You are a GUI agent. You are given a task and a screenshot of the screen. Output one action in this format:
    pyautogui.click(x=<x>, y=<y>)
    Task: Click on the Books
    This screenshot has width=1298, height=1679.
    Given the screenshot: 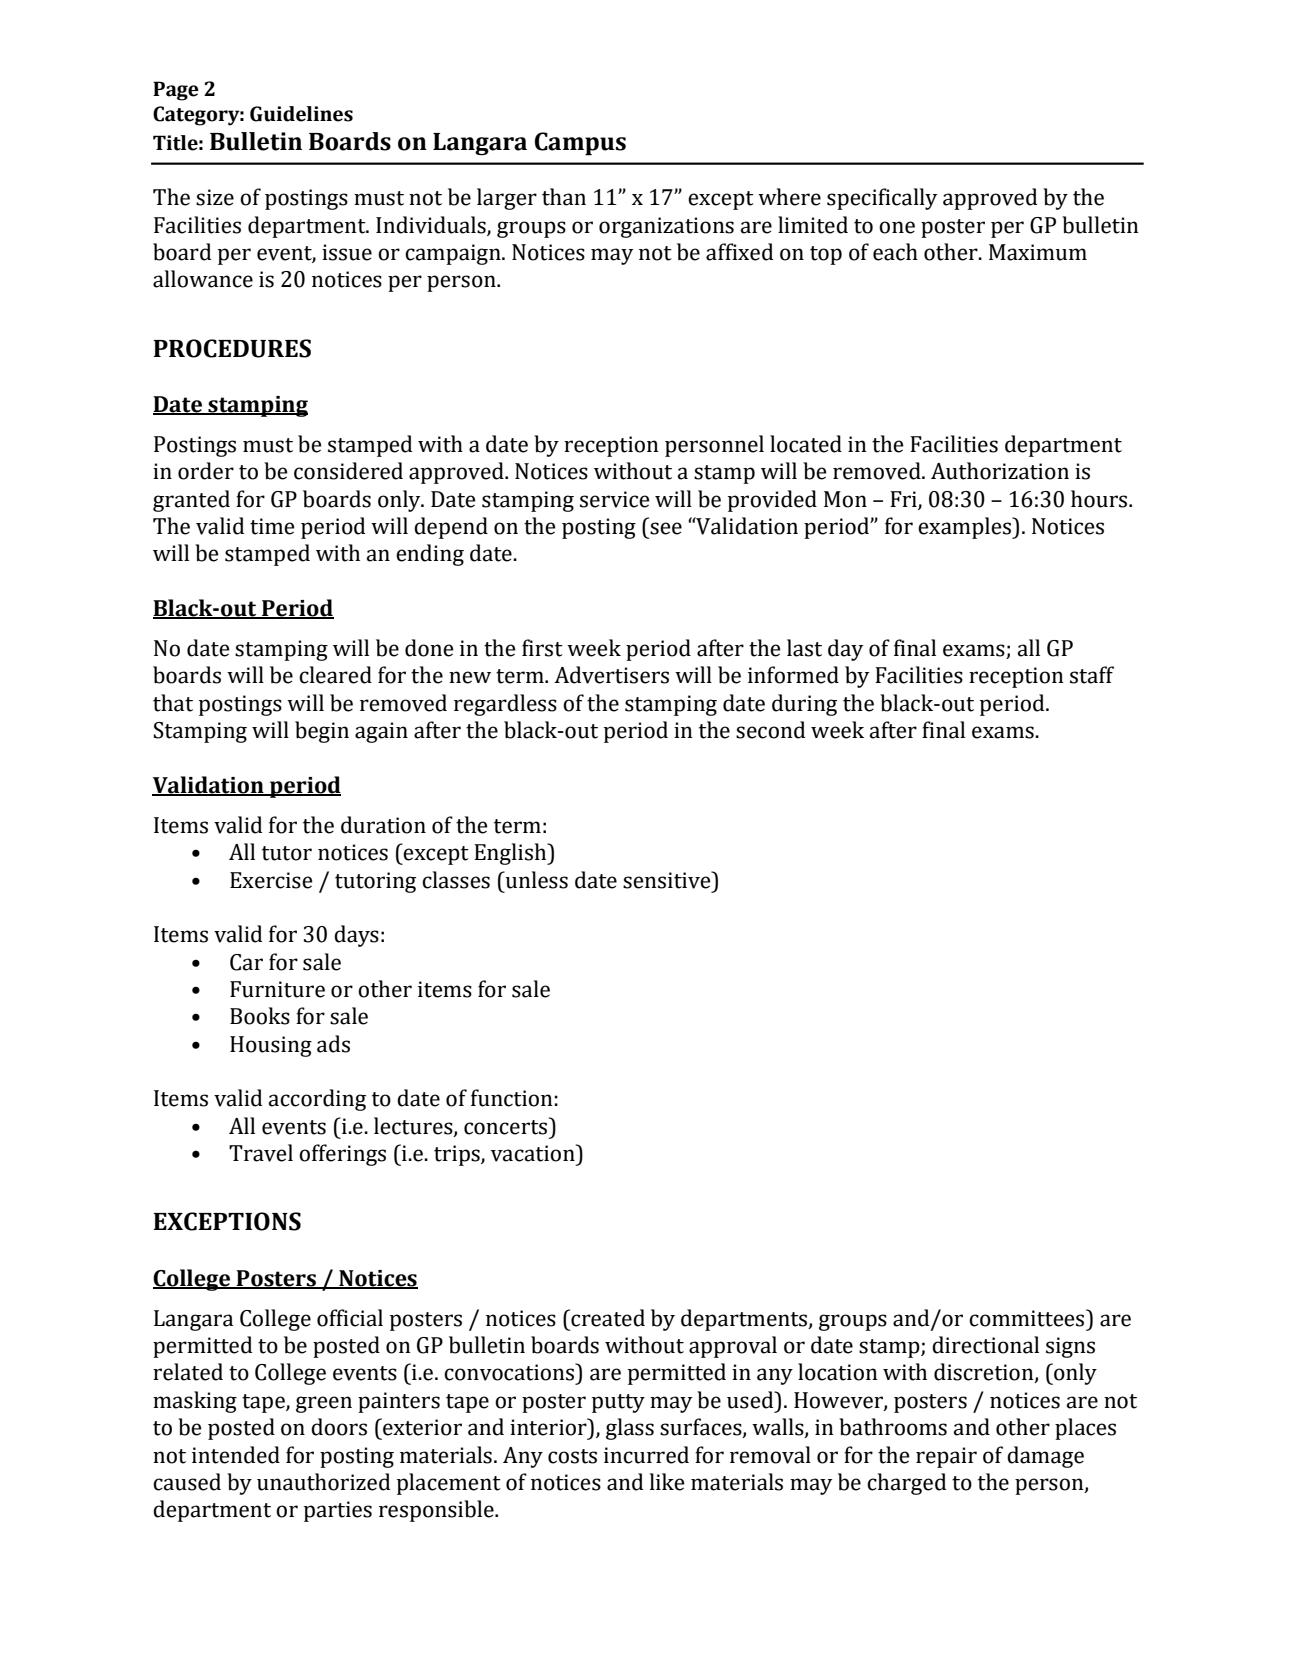 What is the action you would take?
    pyautogui.click(x=260, y=1016)
